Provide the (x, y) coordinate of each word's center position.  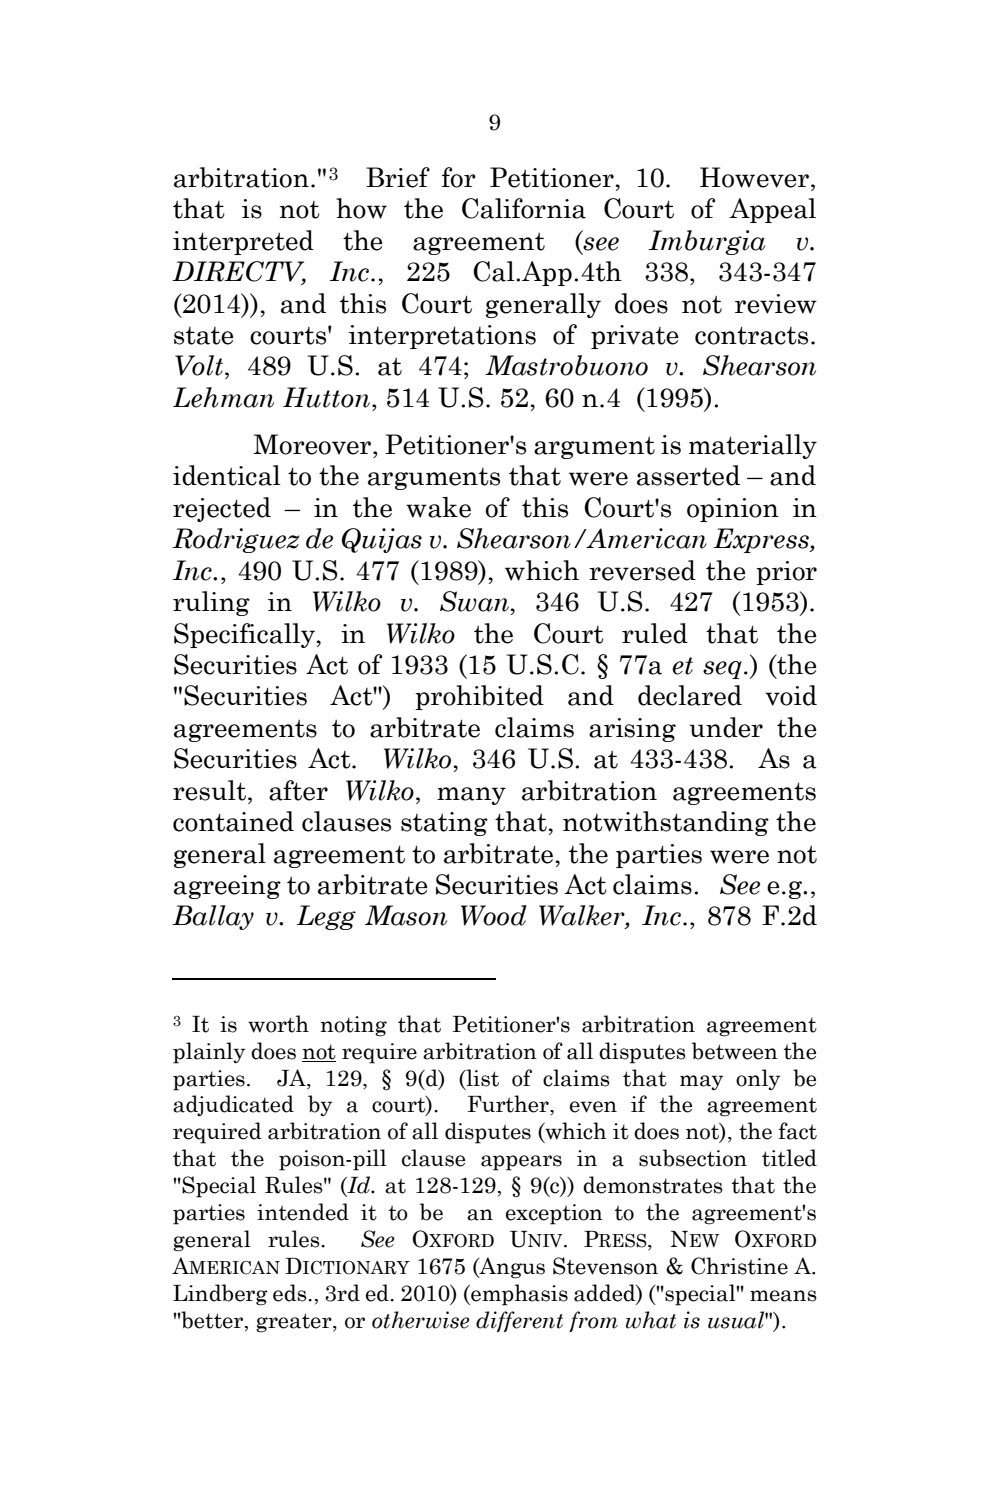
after (298, 790)
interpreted (243, 242)
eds (291, 1293)
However (754, 177)
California (524, 208)
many (471, 796)
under (726, 727)
